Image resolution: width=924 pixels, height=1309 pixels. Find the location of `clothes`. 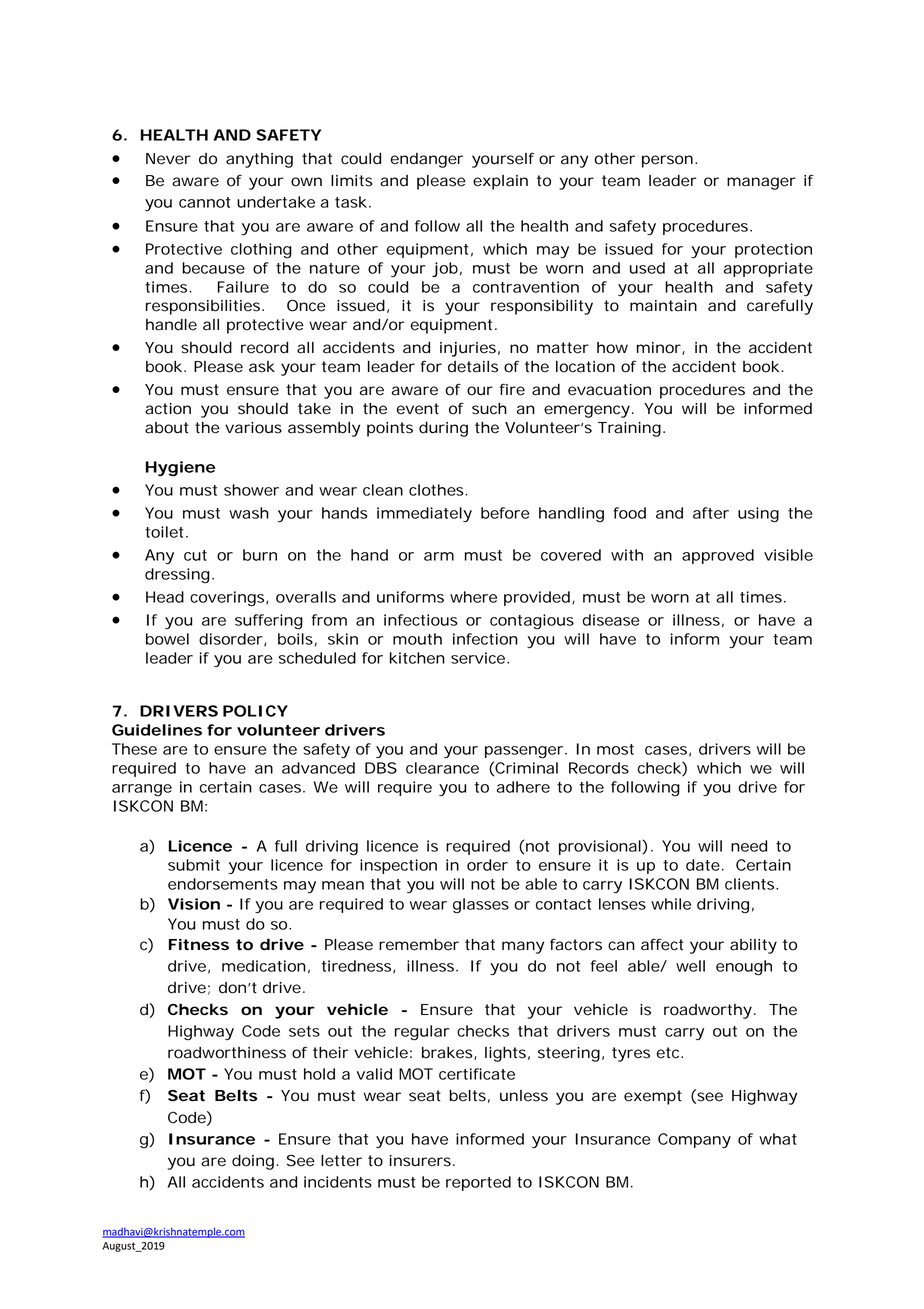

clothes is located at coordinates (438, 490).
